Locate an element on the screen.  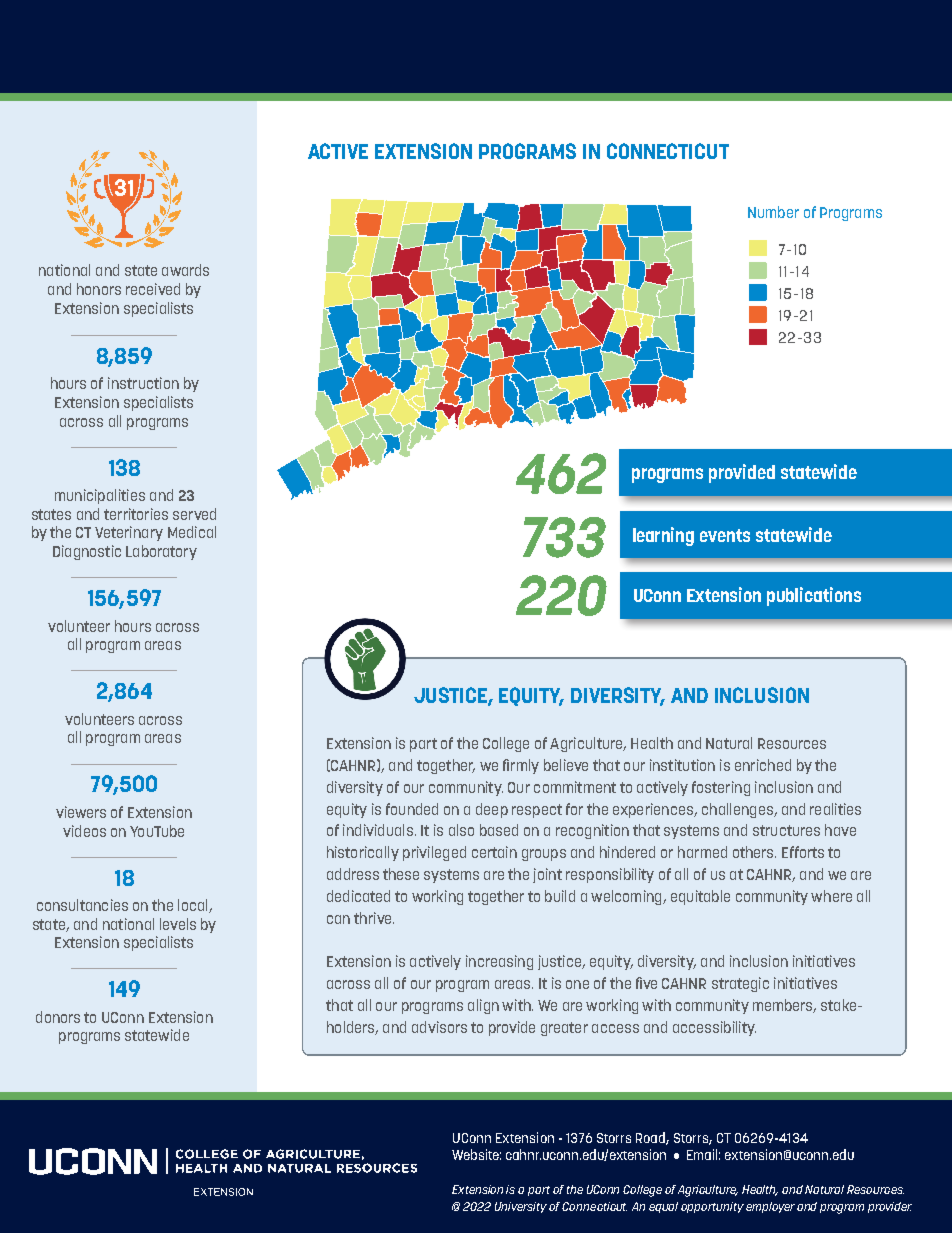
Laboratory is located at coordinates (161, 552).
